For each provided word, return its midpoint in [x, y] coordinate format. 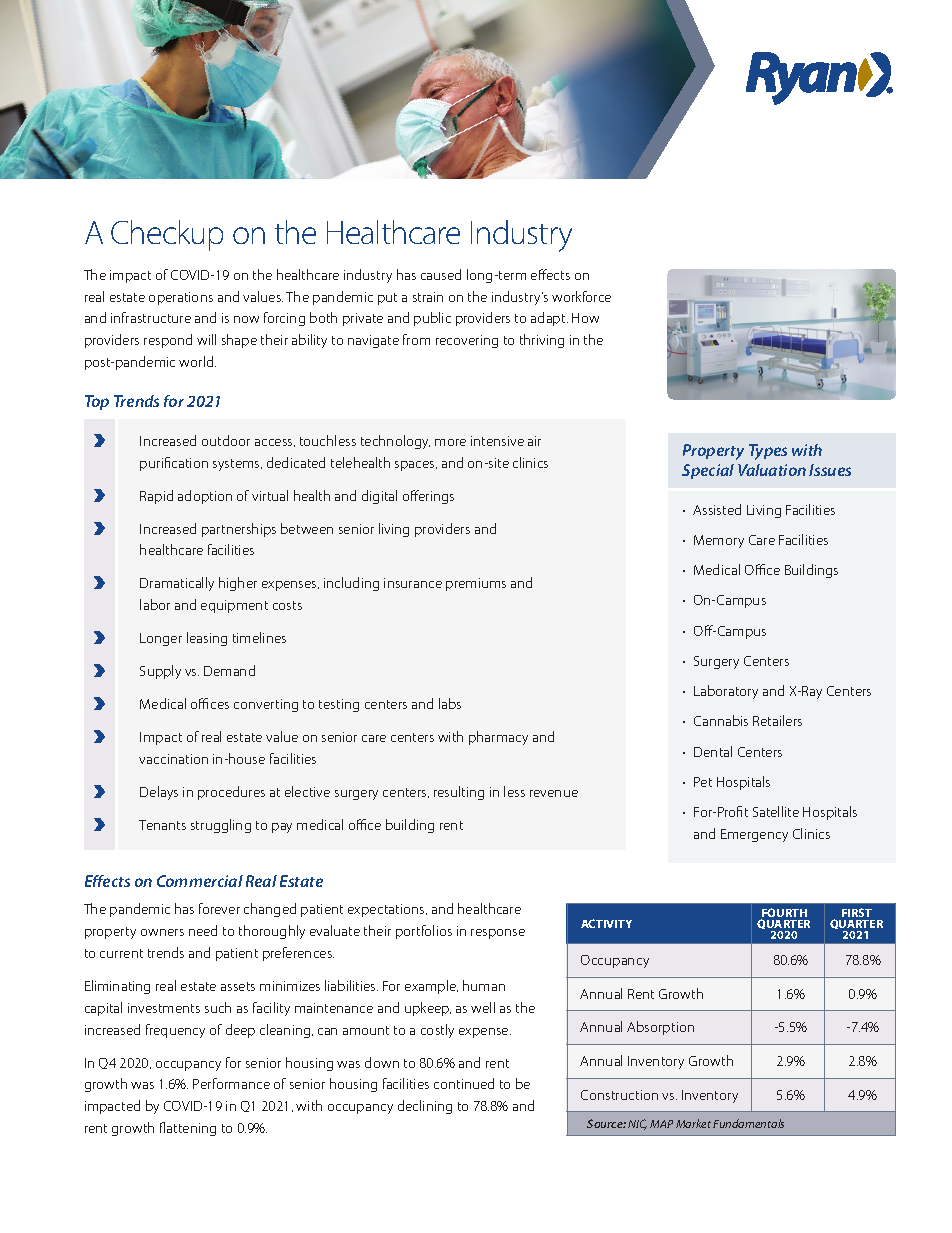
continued [464, 1083]
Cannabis [721, 720]
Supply [160, 672]
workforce [581, 296]
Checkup [167, 235]
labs [450, 703]
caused [441, 274]
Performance [231, 1083]
